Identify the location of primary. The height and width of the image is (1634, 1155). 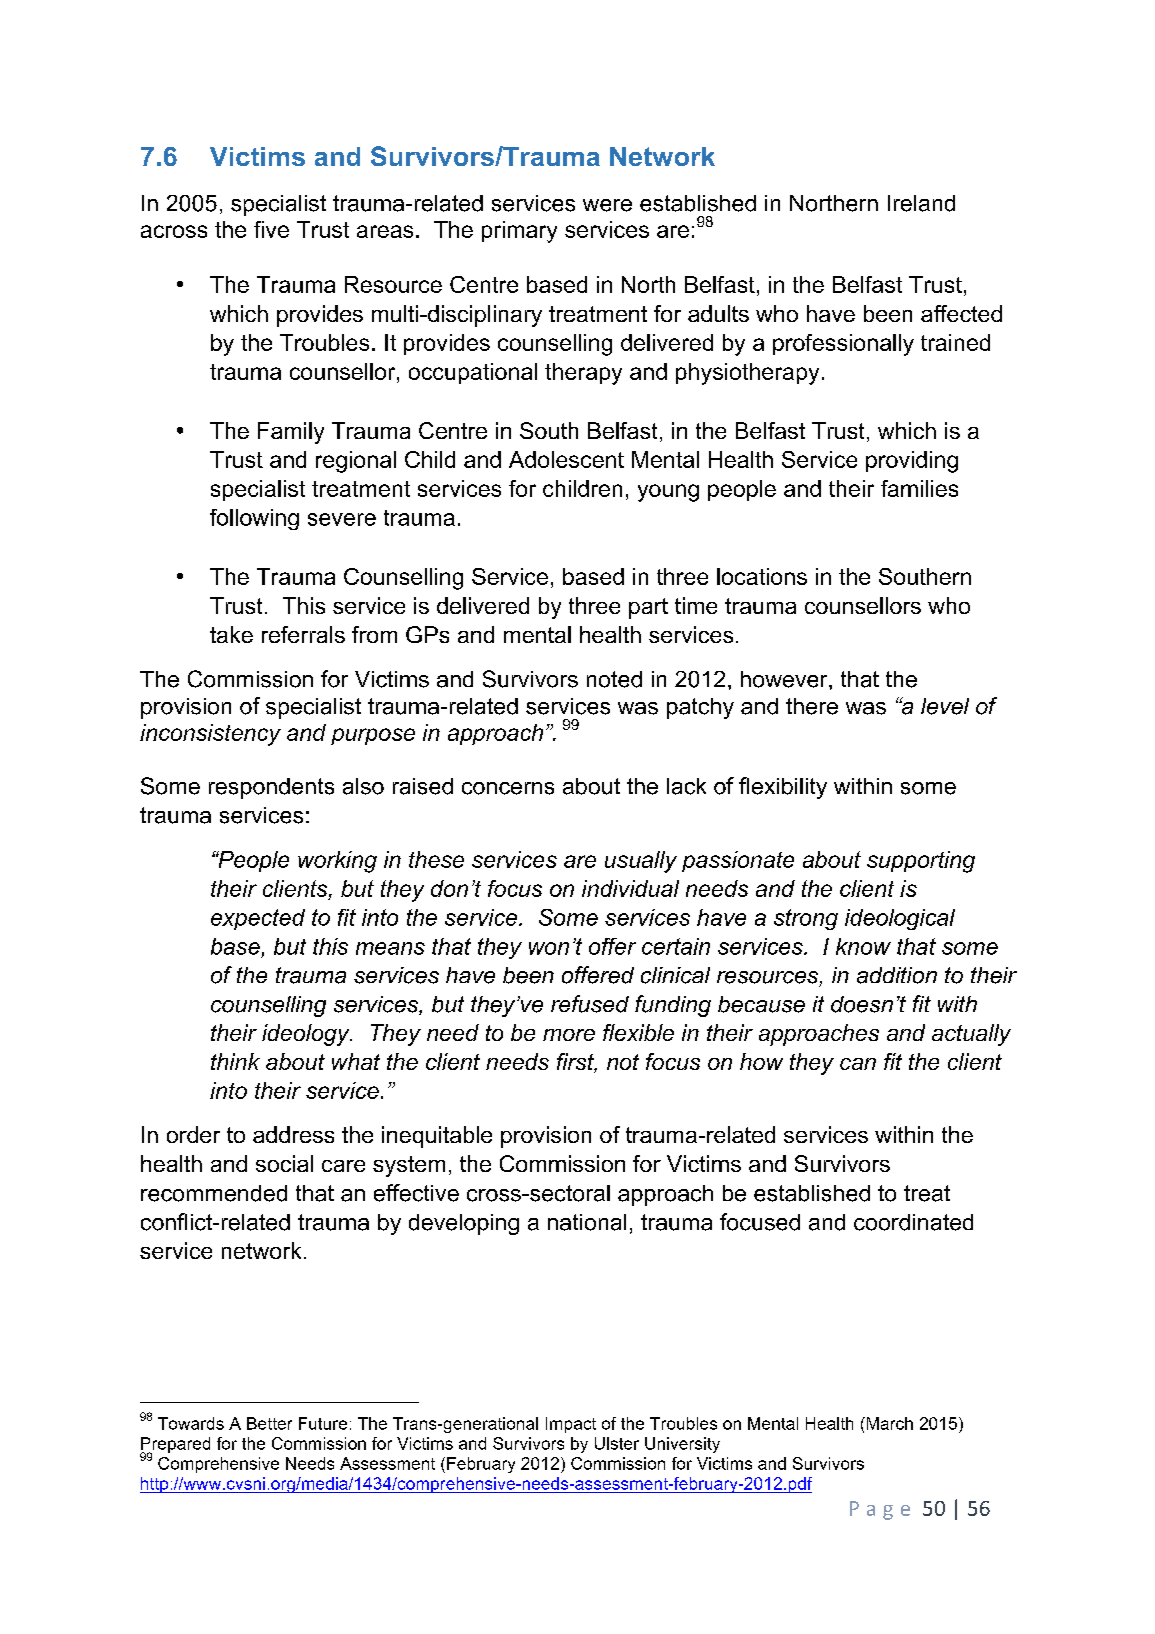
(519, 232).
